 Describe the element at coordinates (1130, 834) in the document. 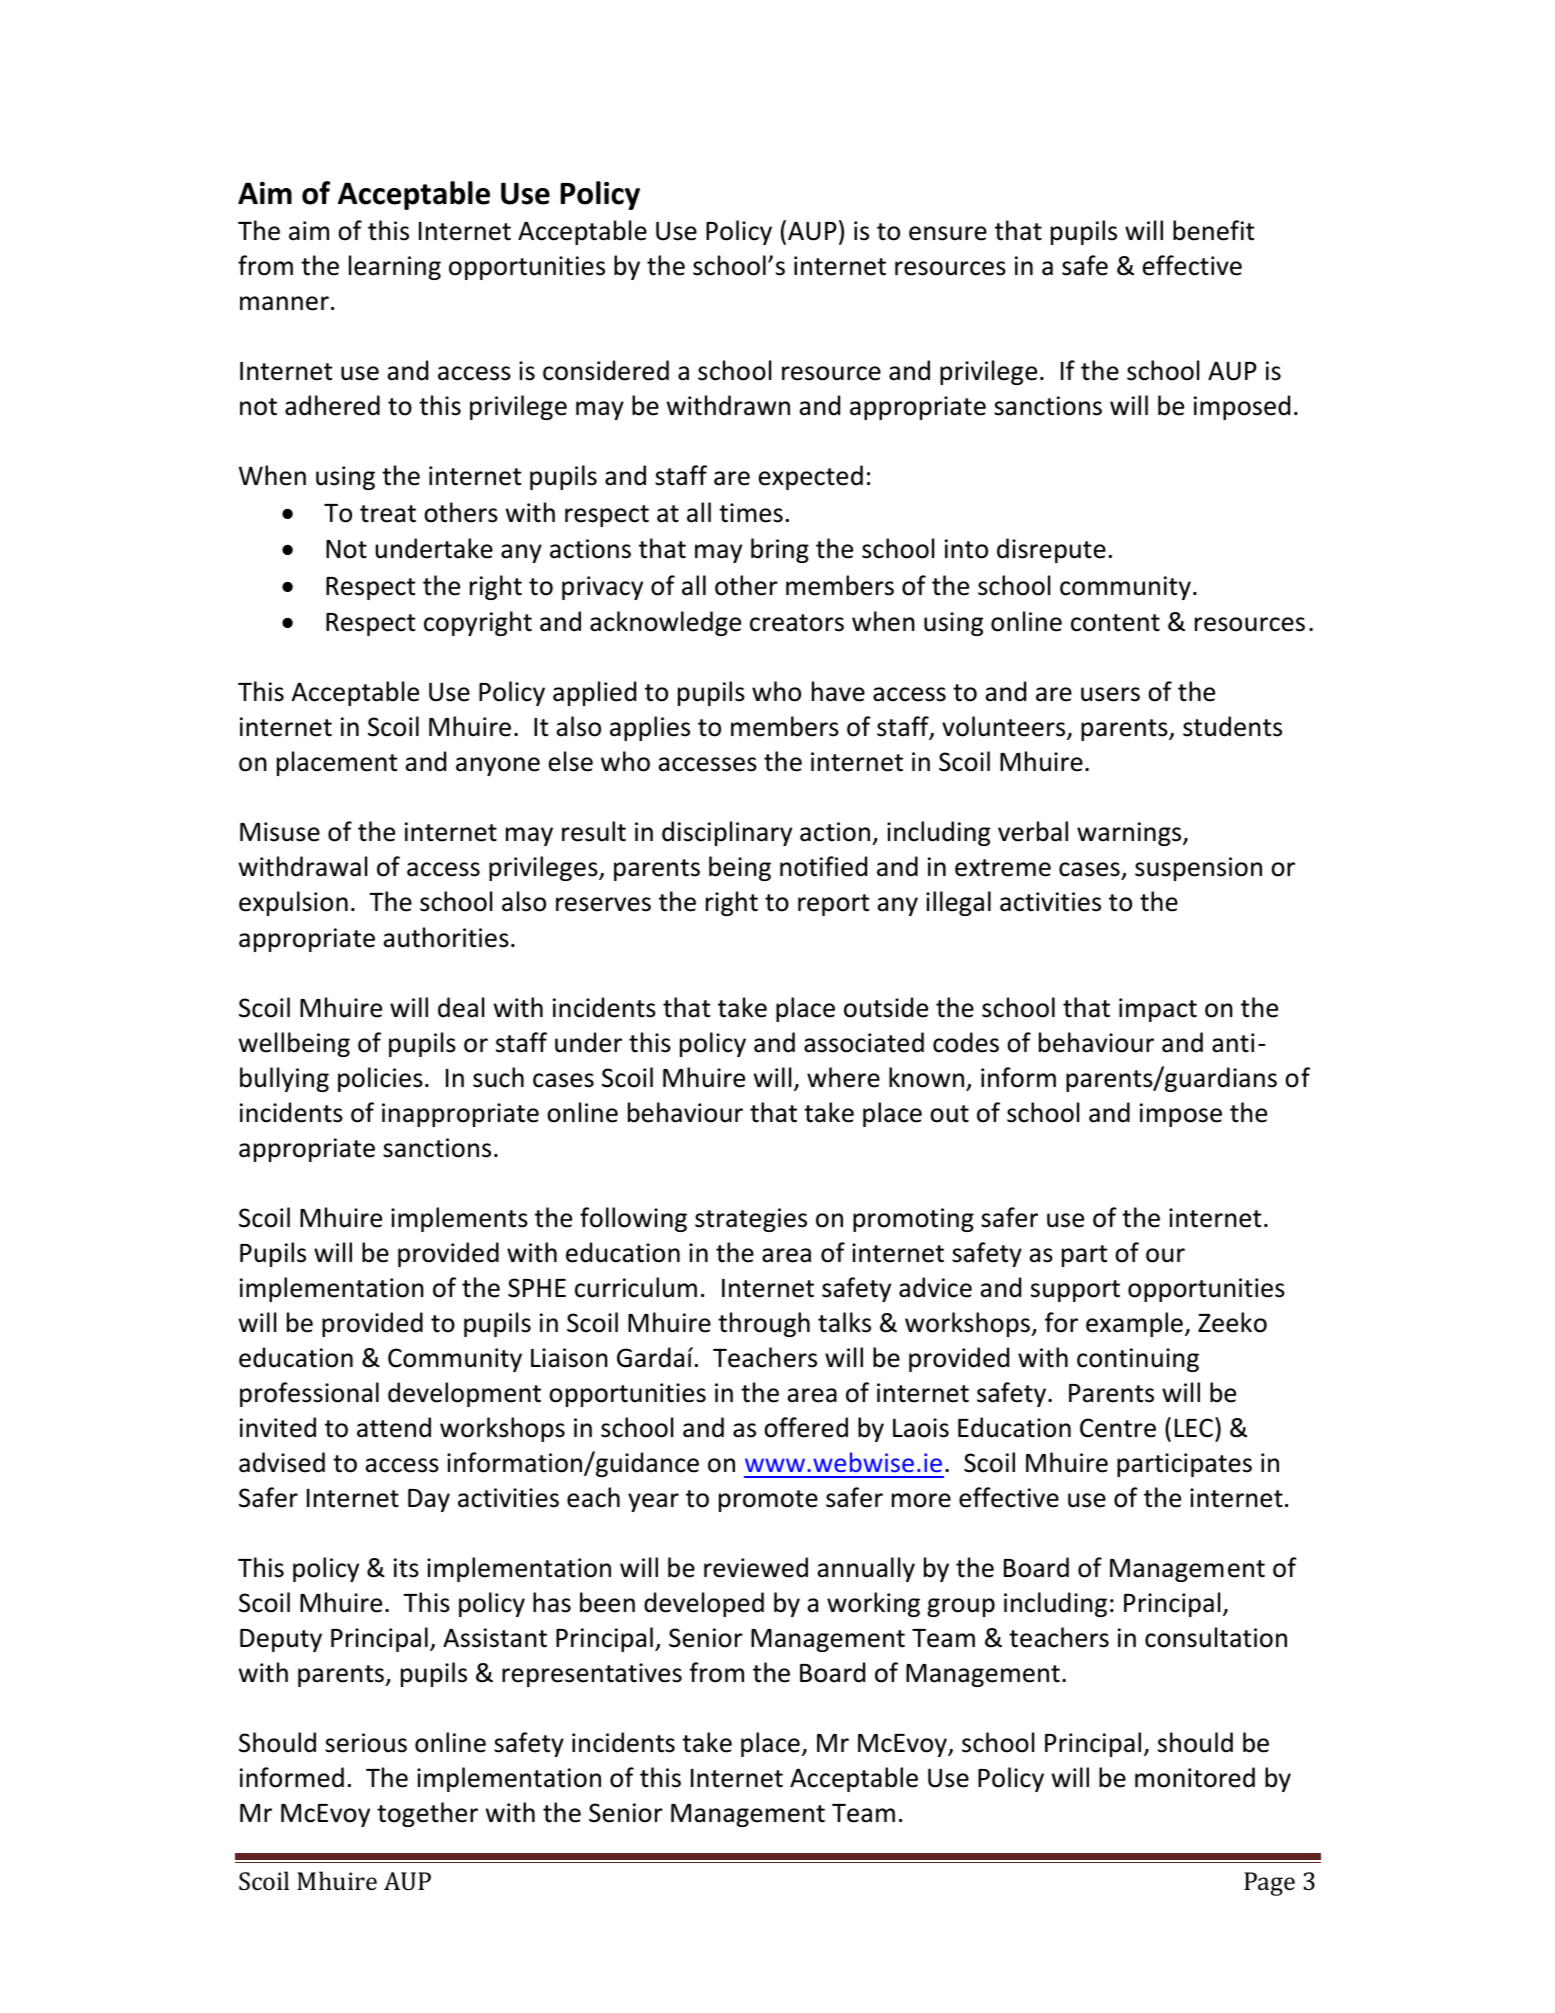

I see `warnings` at that location.
